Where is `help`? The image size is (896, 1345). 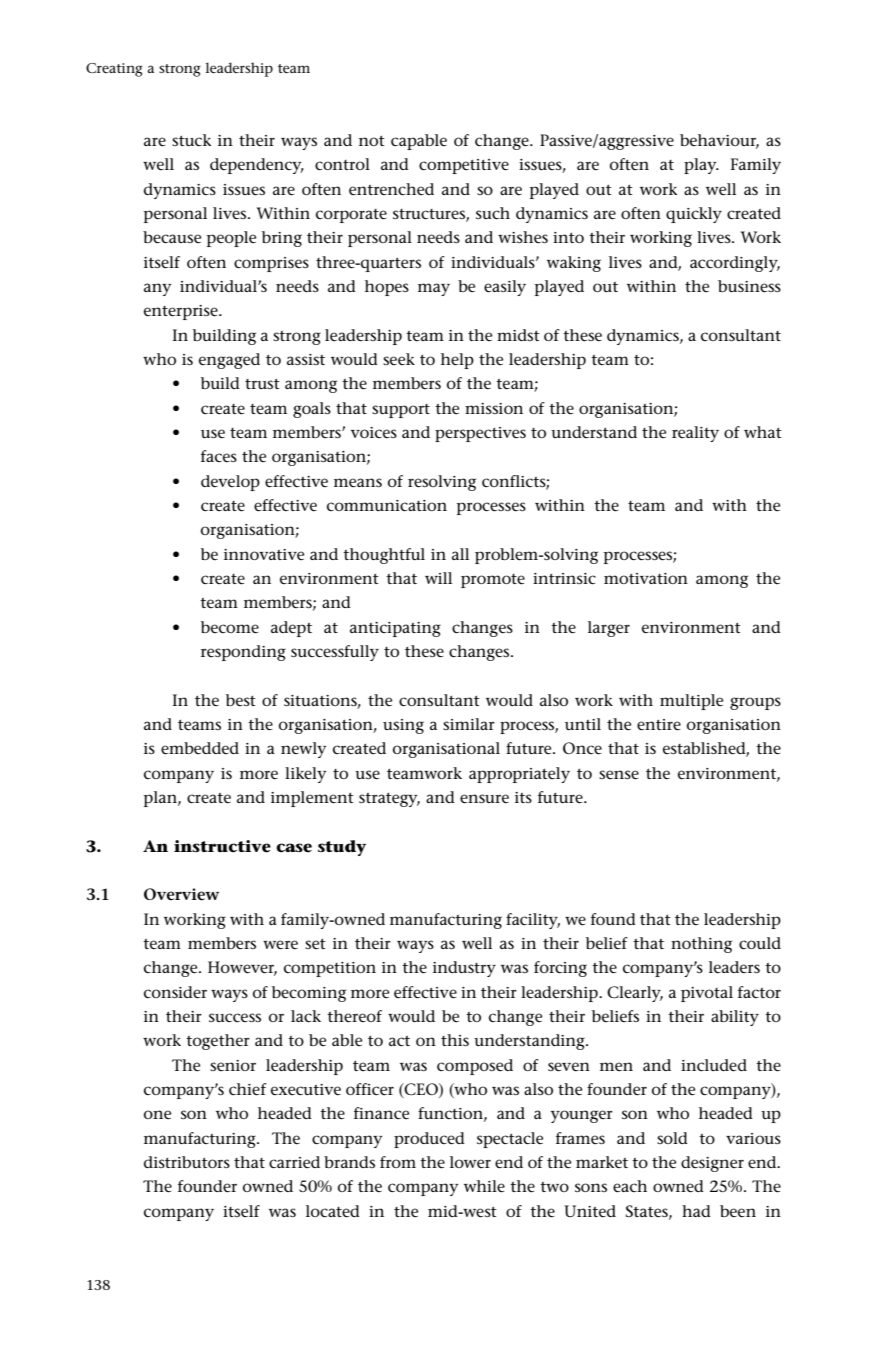
help is located at coordinates (457, 361).
